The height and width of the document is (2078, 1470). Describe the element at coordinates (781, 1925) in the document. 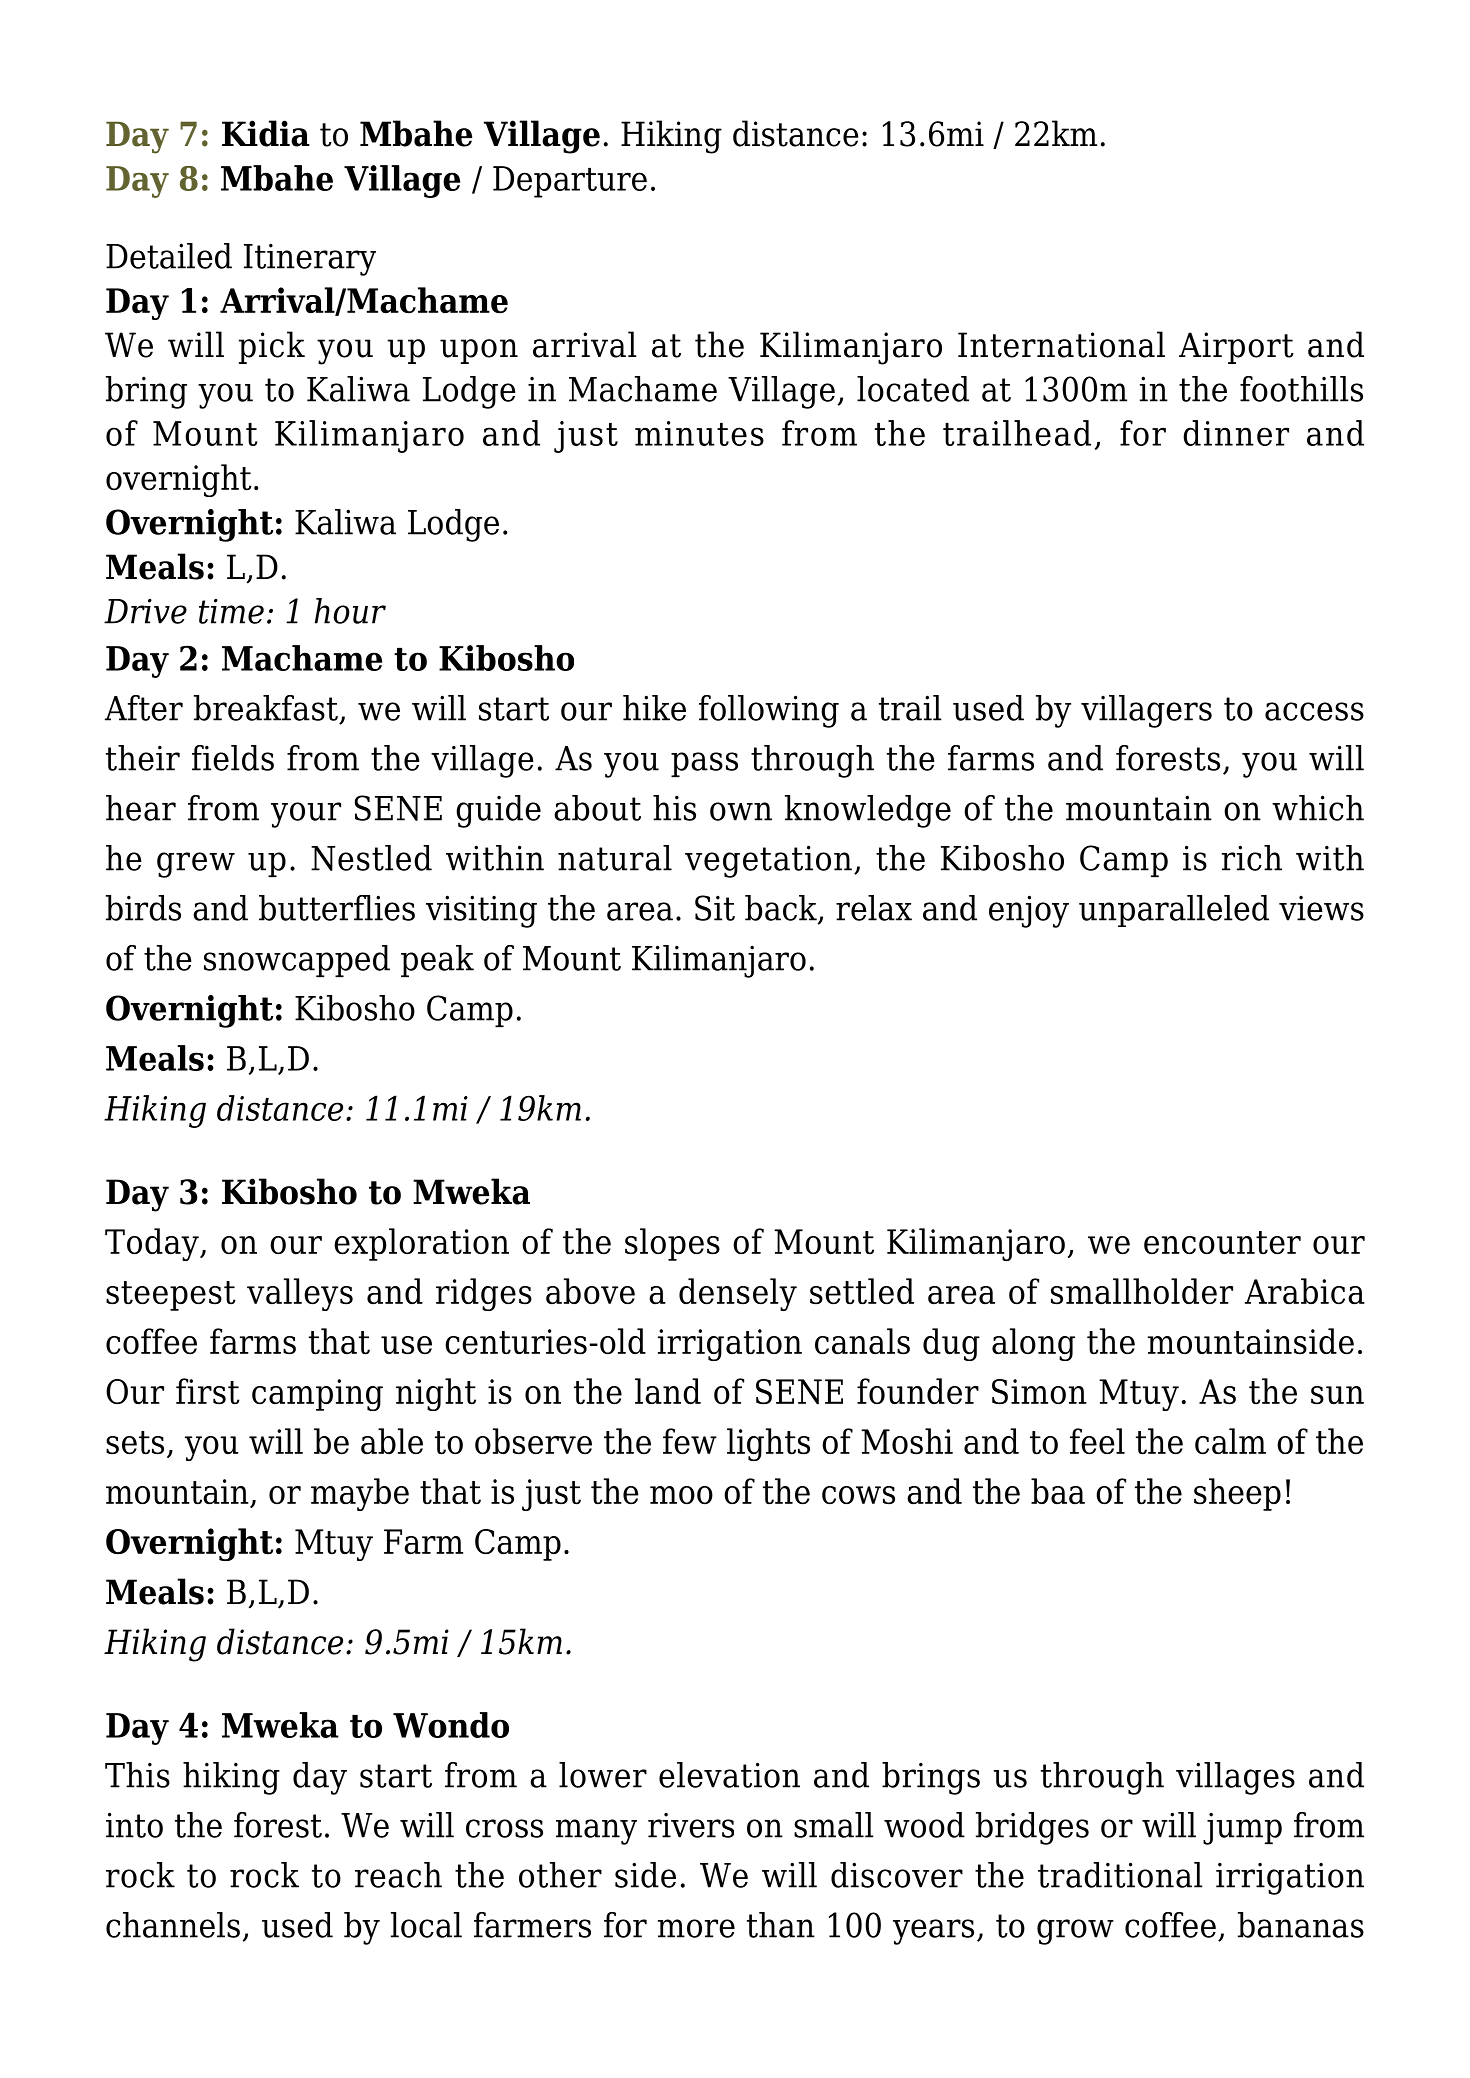

I see `than` at that location.
